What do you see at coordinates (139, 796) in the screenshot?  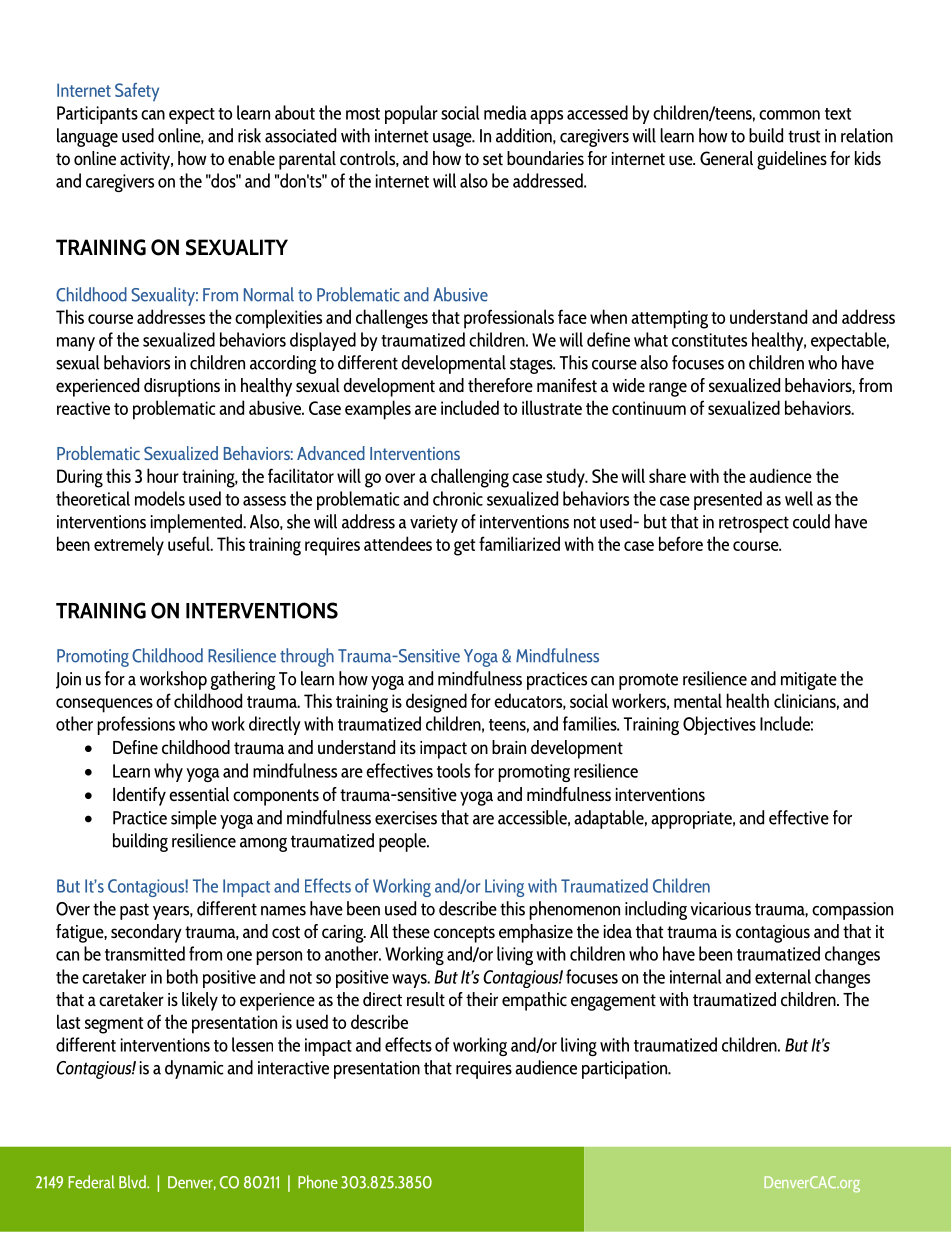 I see `Identify` at bounding box center [139, 796].
